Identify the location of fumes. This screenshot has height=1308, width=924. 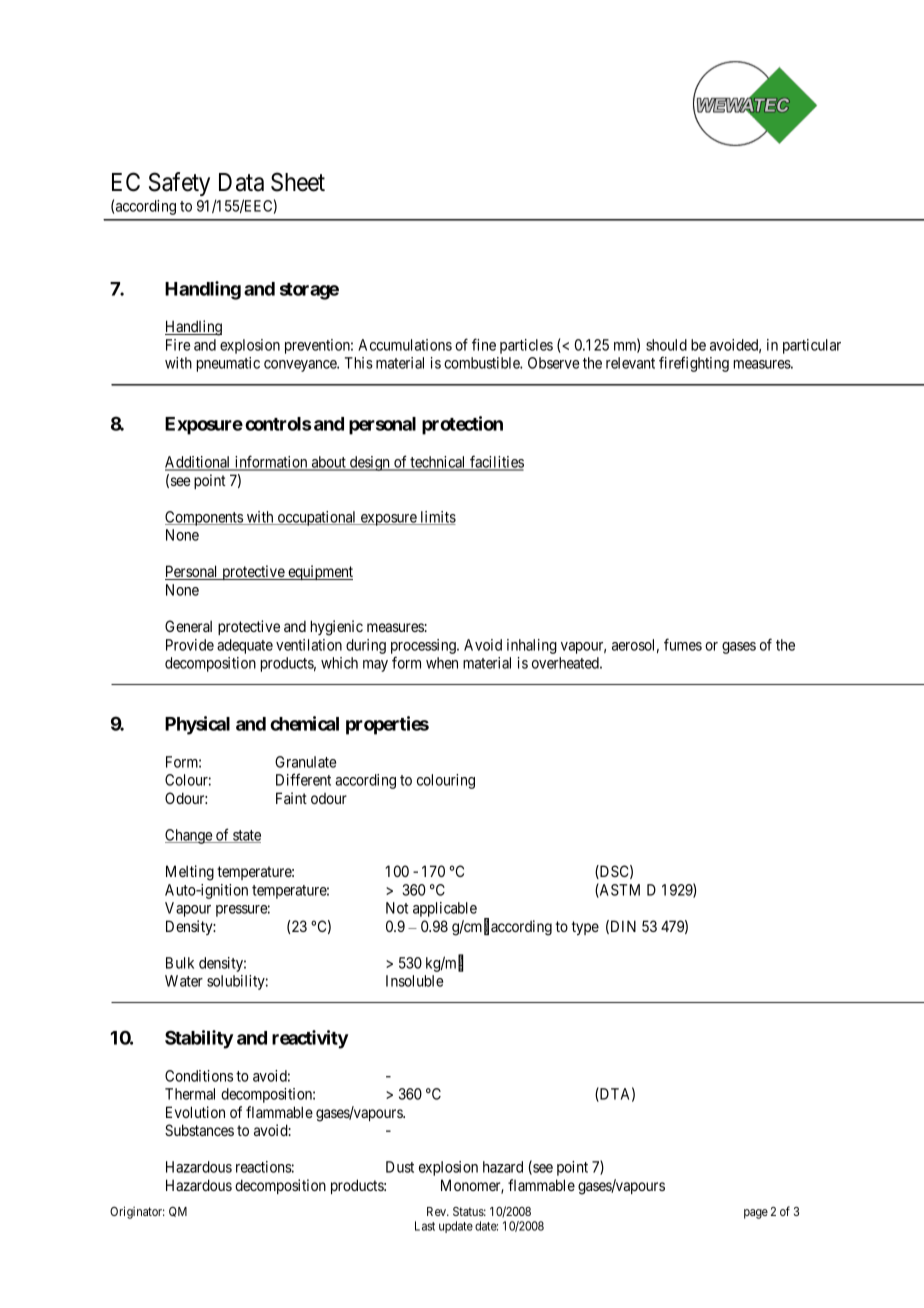
(683, 644).
